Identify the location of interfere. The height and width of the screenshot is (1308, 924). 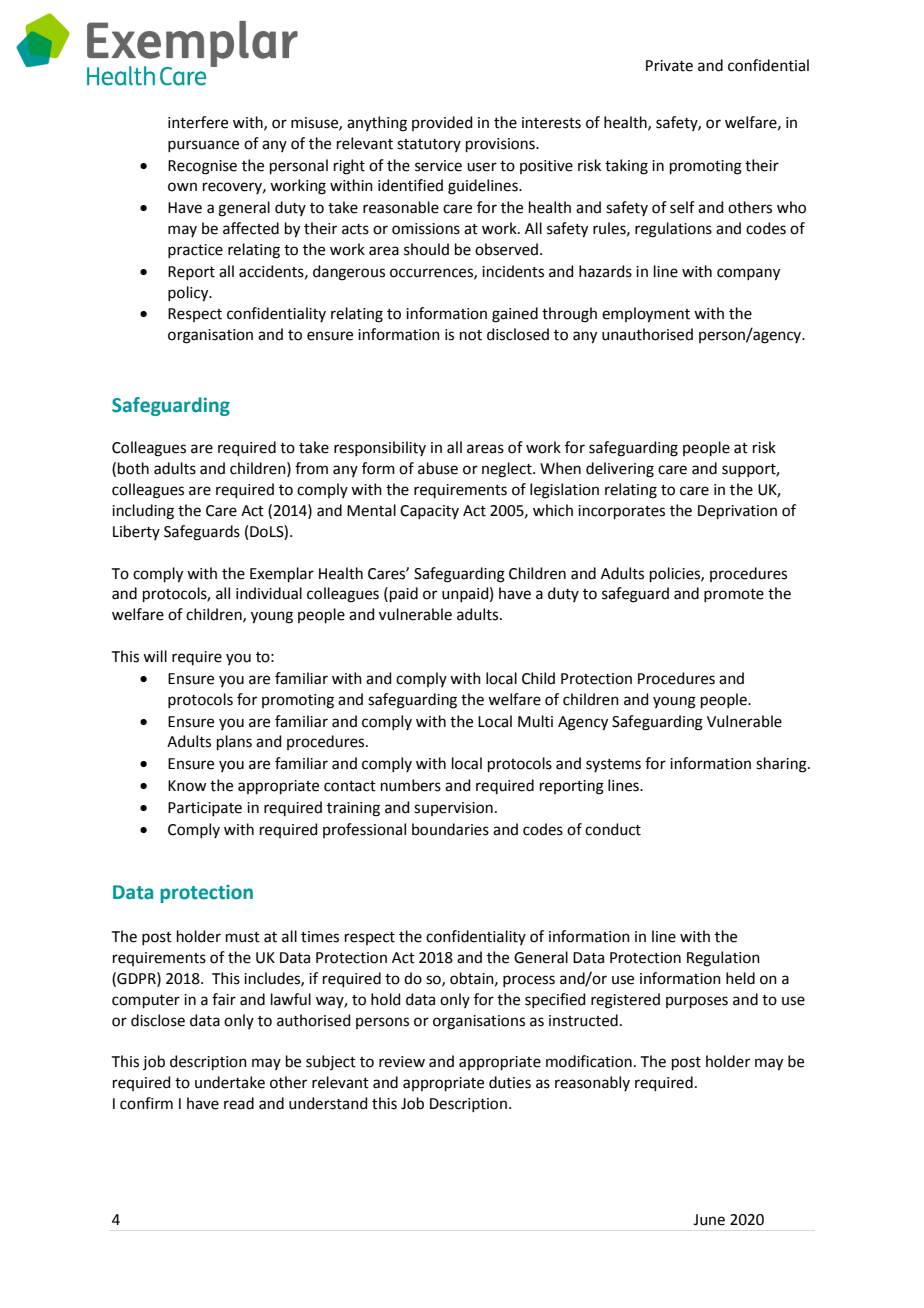
(198, 122).
